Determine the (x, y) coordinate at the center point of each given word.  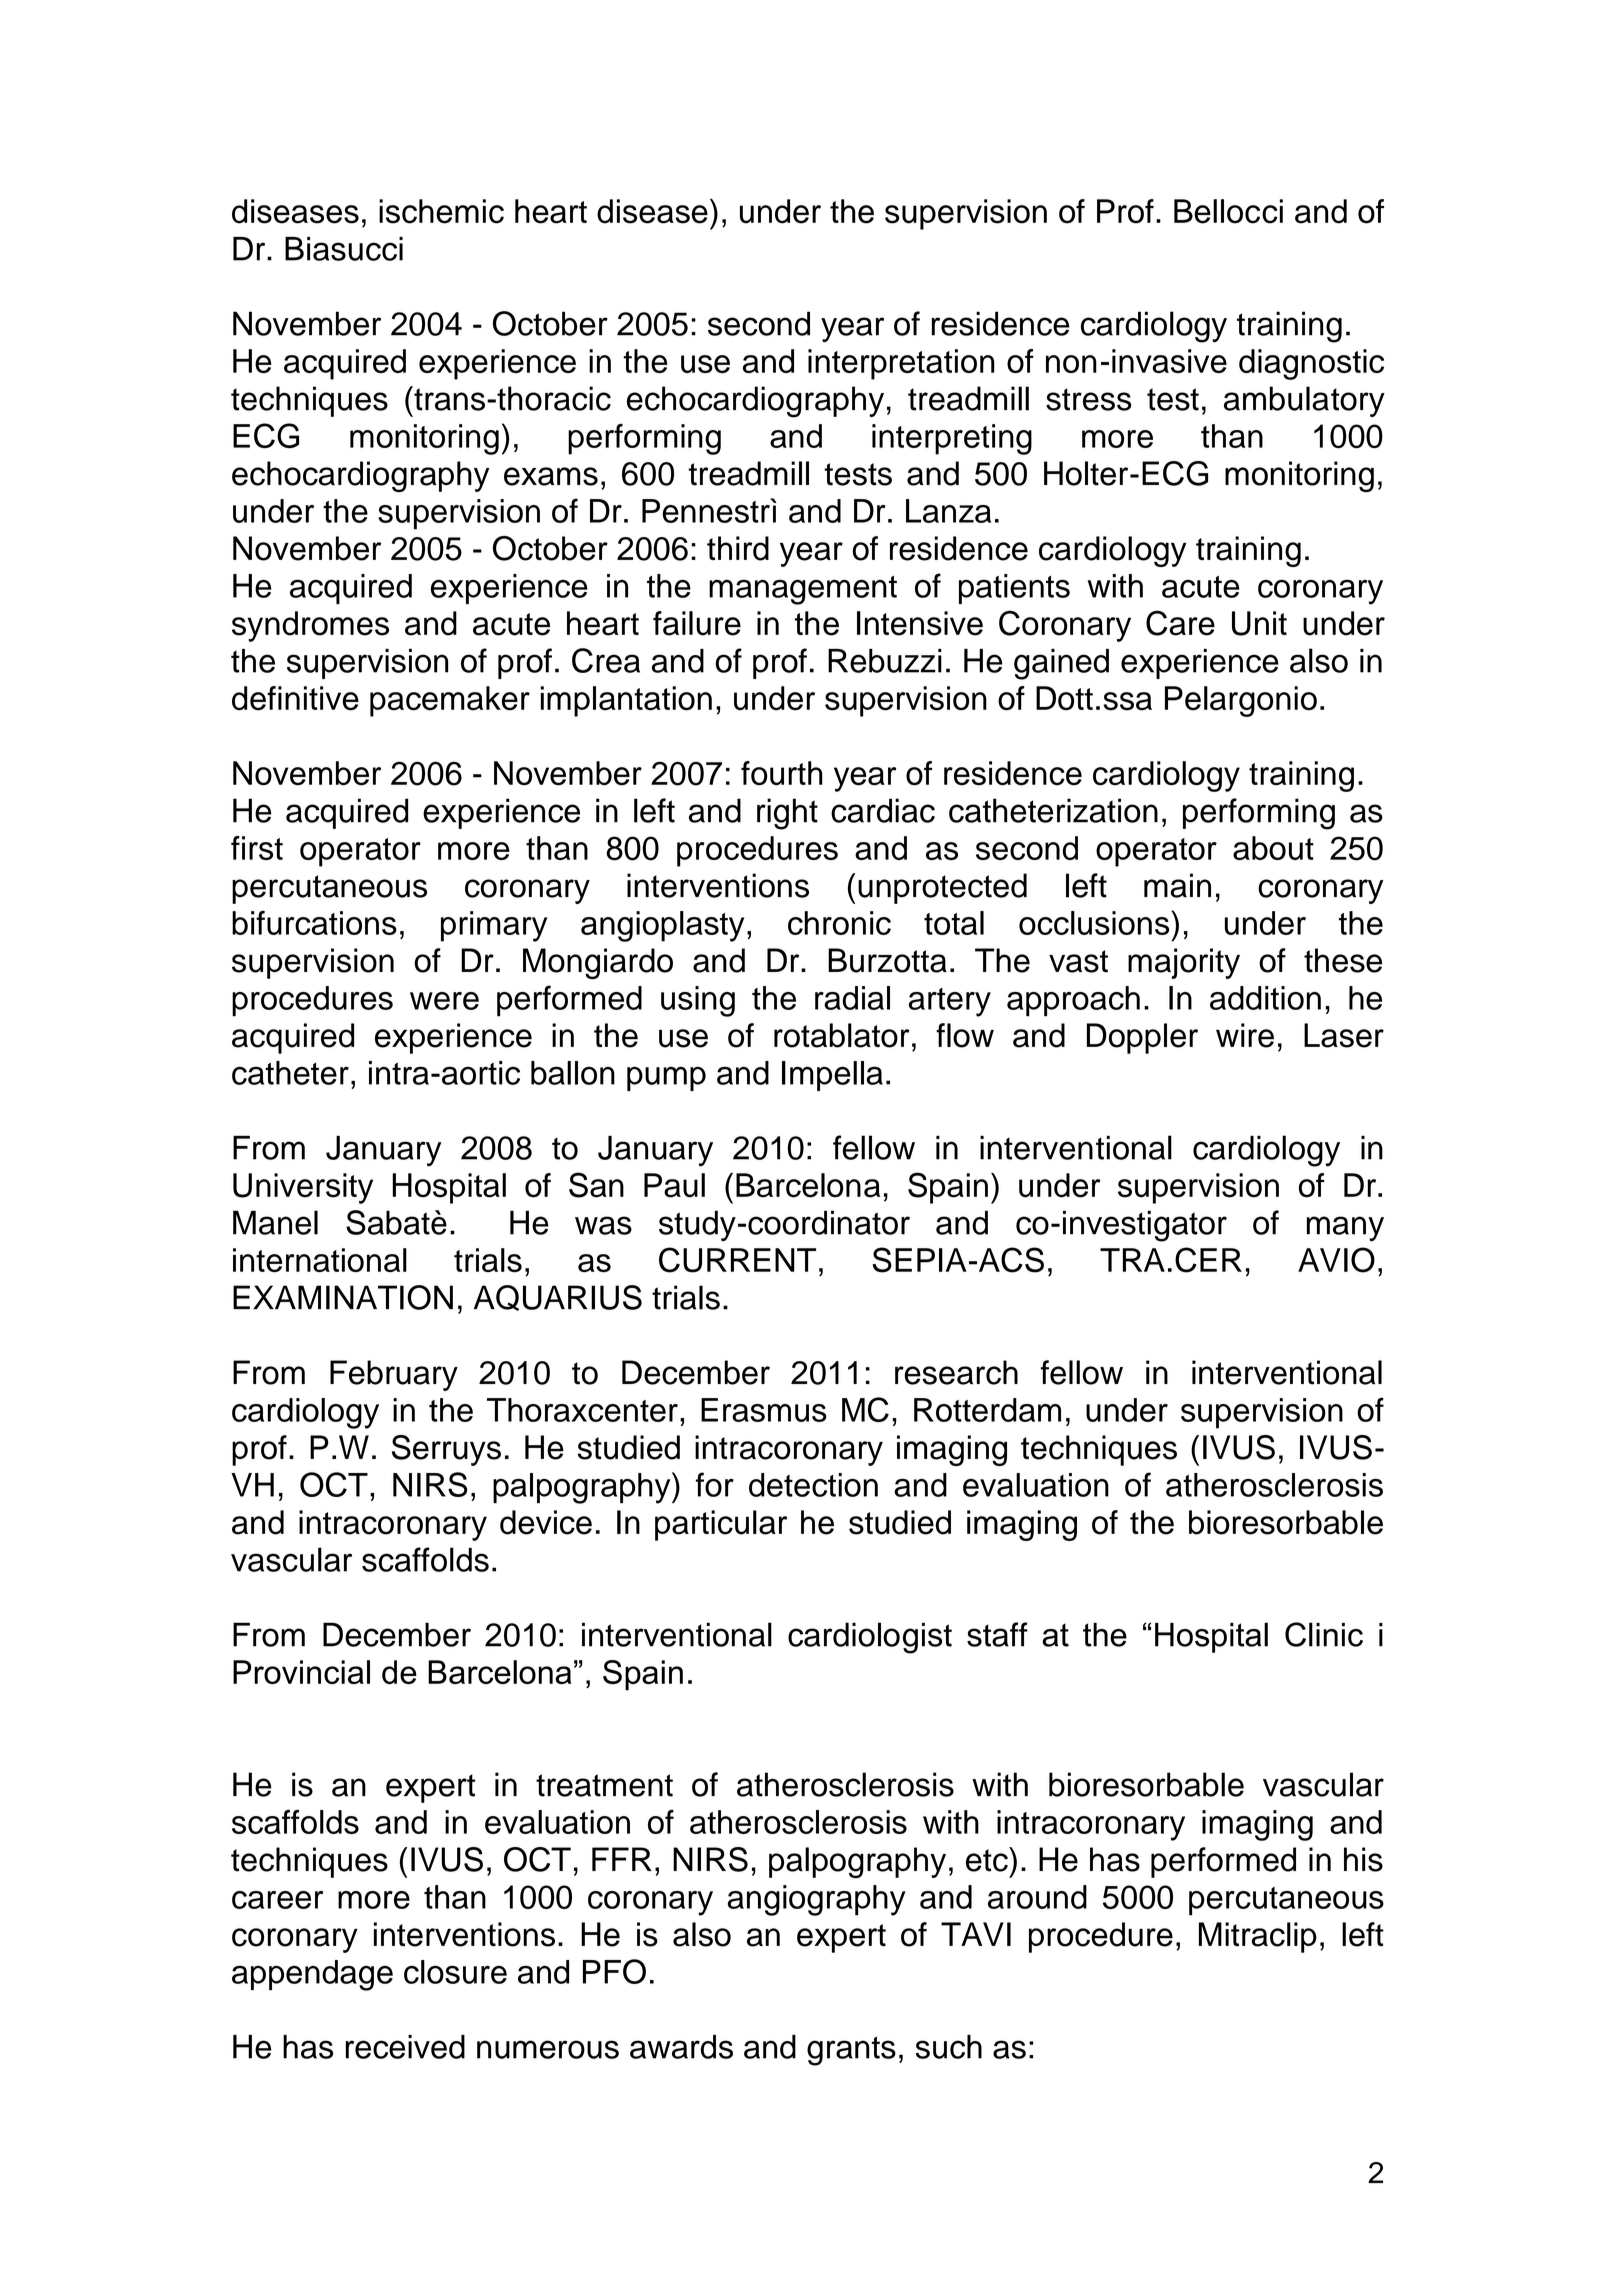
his (1363, 1859)
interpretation (901, 364)
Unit (1259, 623)
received (405, 2047)
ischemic (441, 211)
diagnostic (1311, 364)
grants (851, 2051)
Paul (674, 1185)
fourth (782, 773)
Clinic (1324, 1634)
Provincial (301, 1672)
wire (1245, 1035)
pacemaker (450, 701)
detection (813, 1485)
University (303, 1188)
